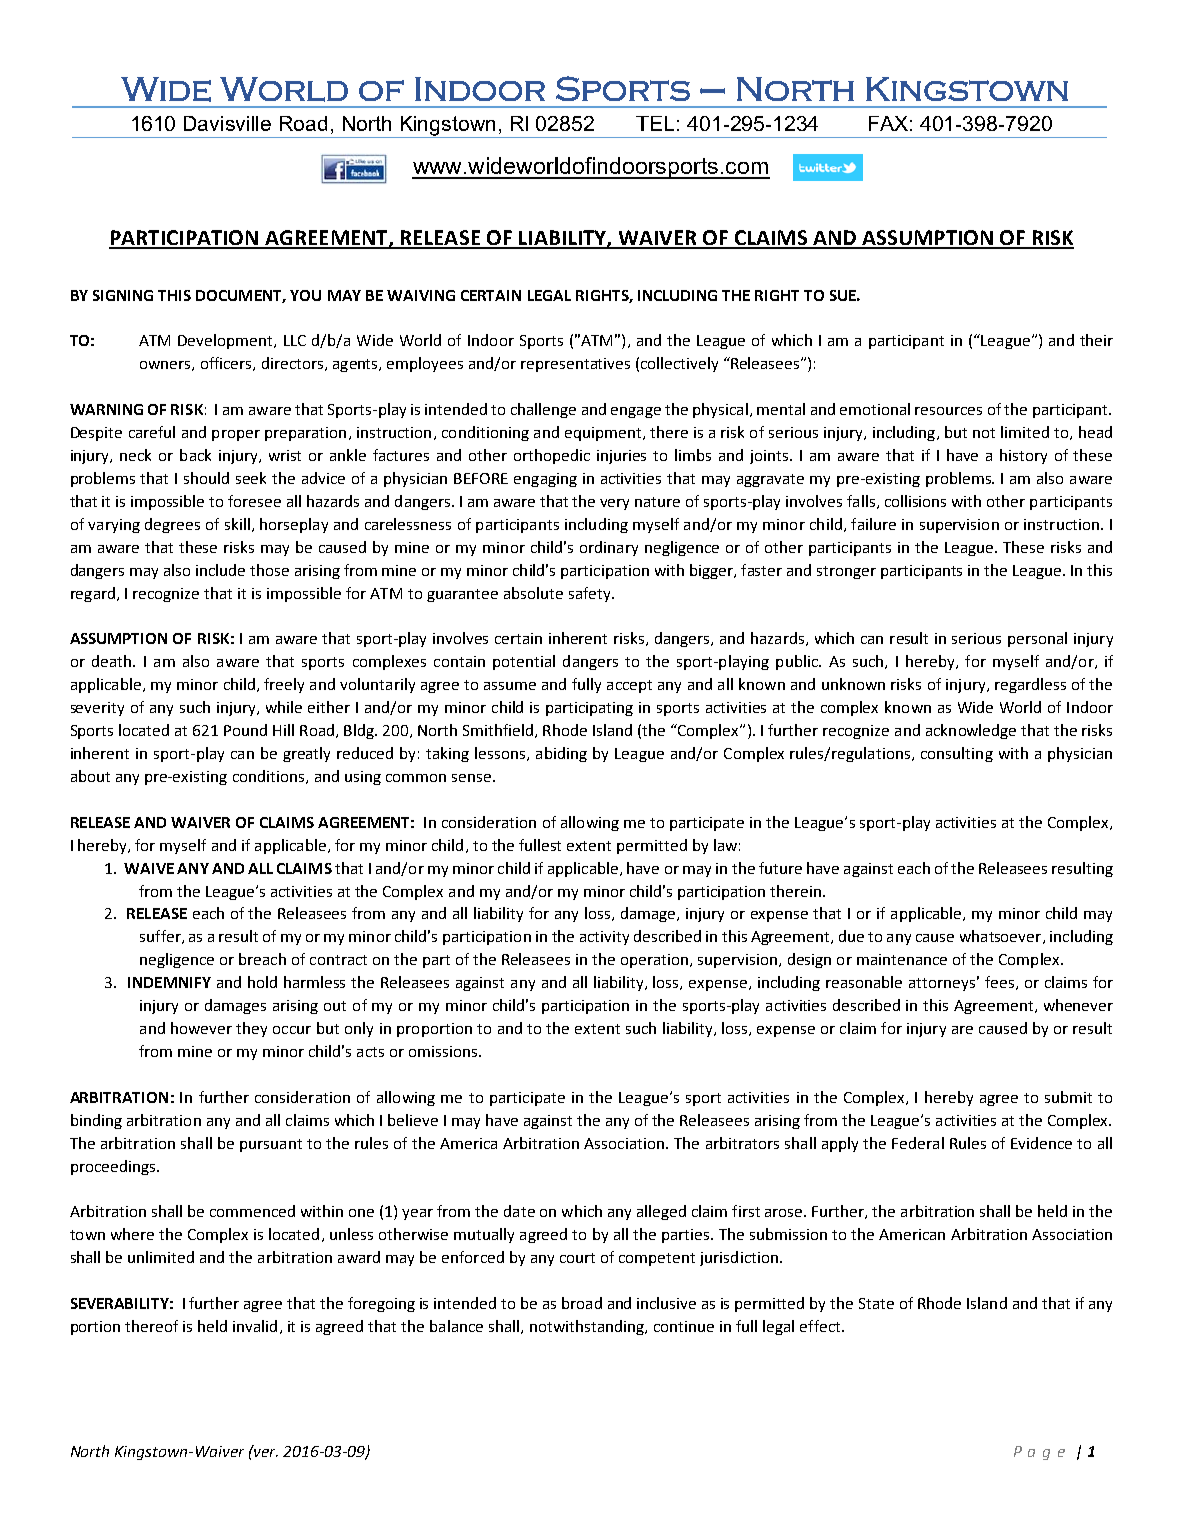  I want to click on their, so click(1096, 340).
